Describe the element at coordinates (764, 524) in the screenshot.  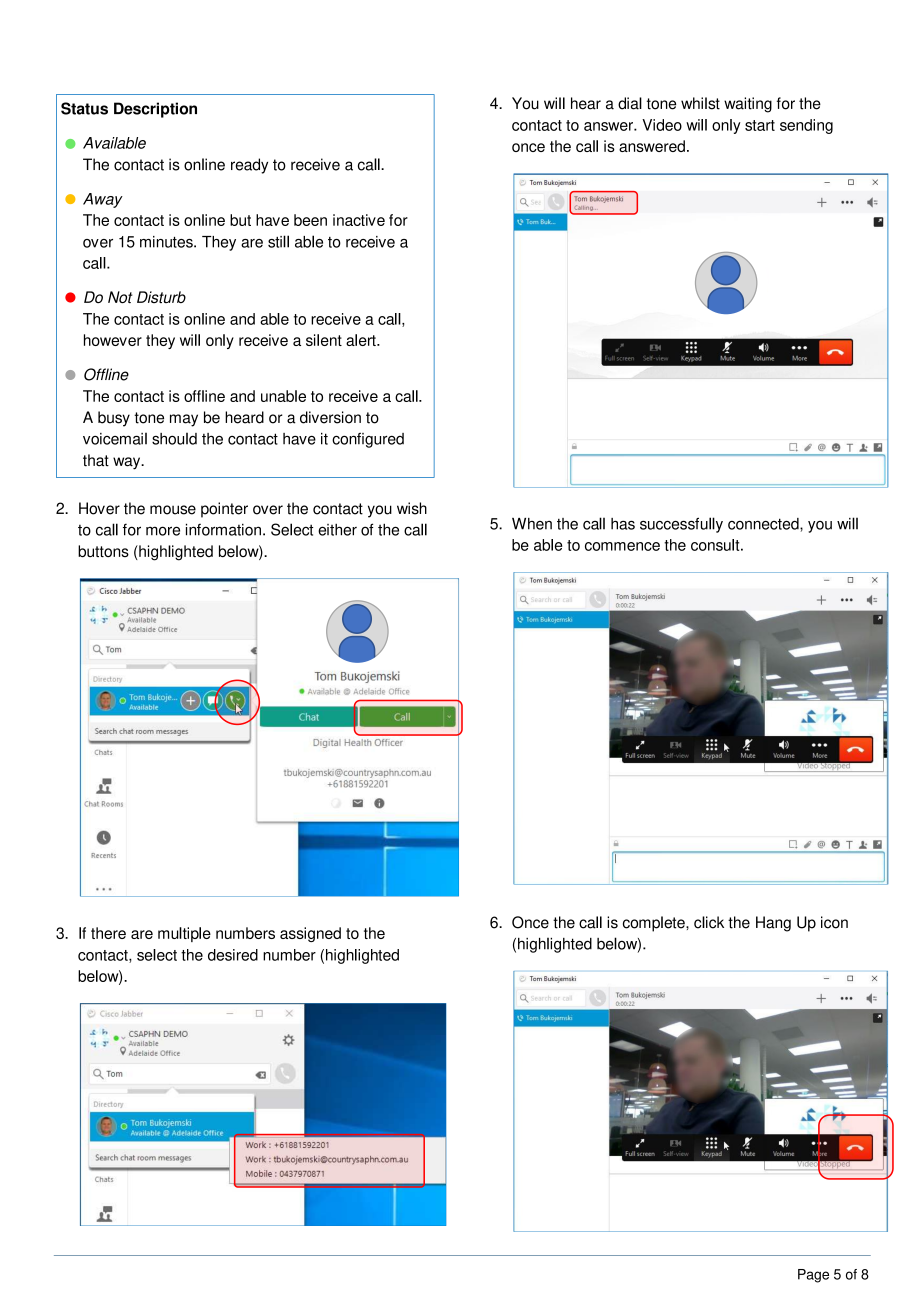
I see `connected` at that location.
